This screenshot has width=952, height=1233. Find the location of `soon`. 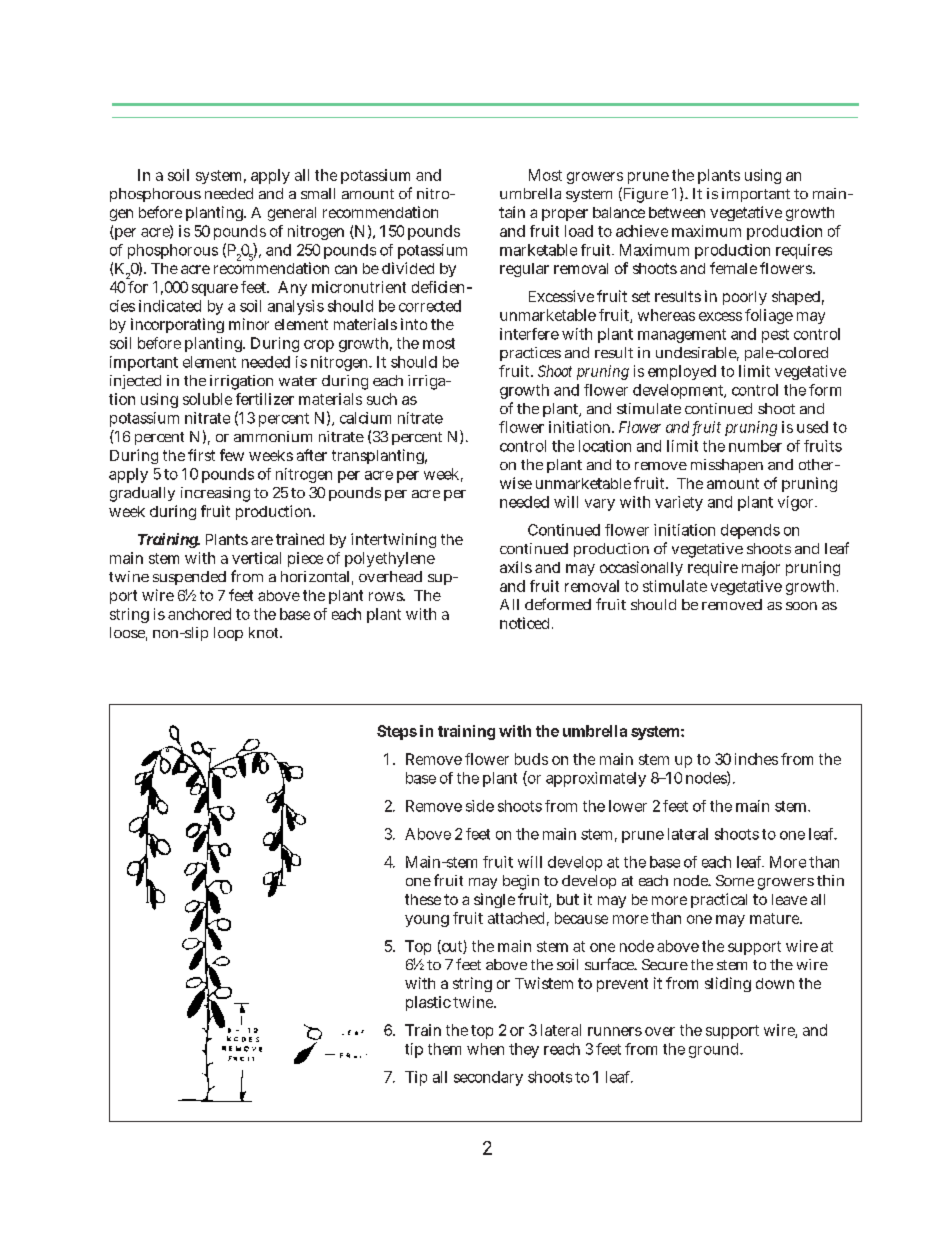

soon is located at coordinates (801, 606).
